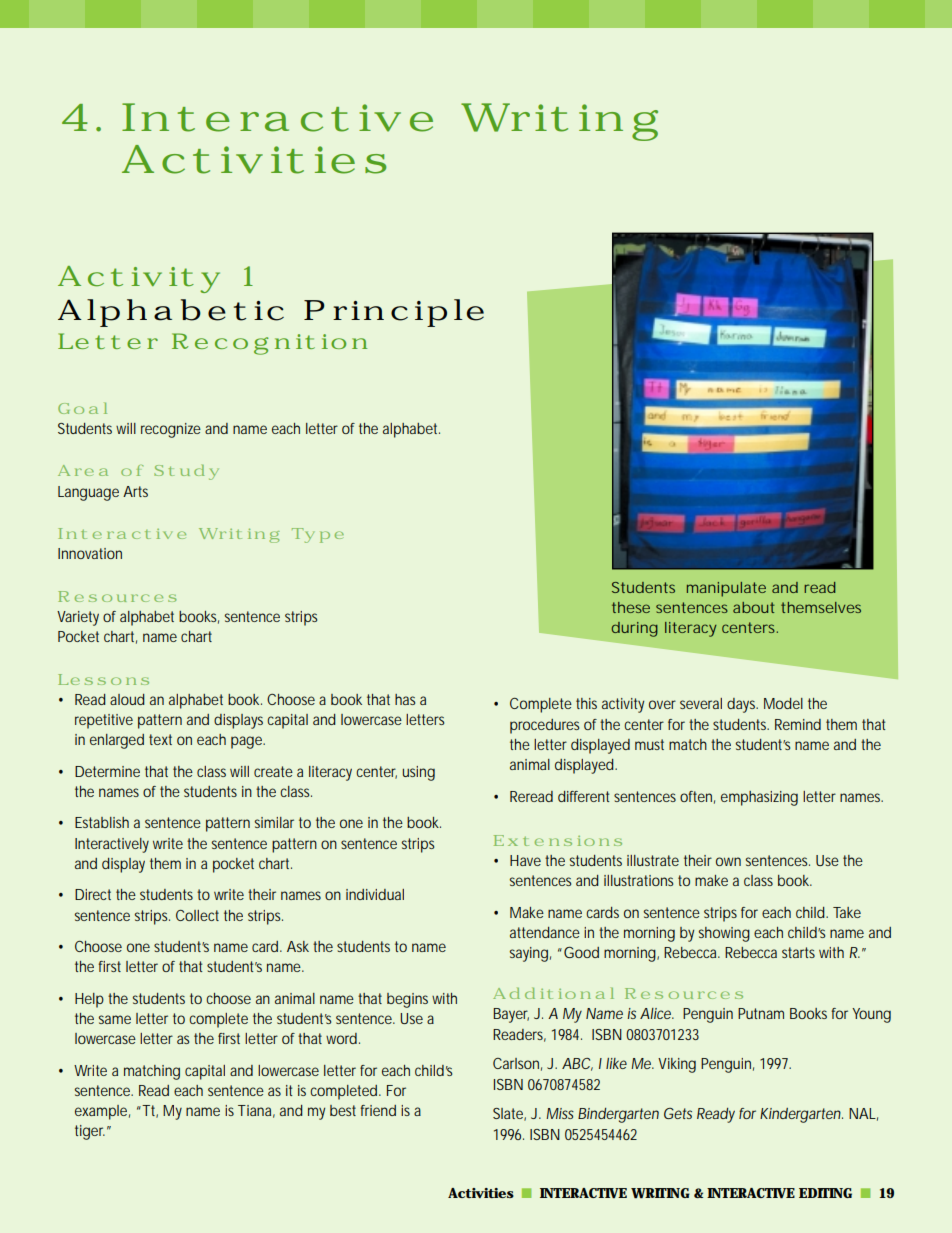 Image resolution: width=952 pixels, height=1233 pixels. I want to click on about, so click(754, 607).
